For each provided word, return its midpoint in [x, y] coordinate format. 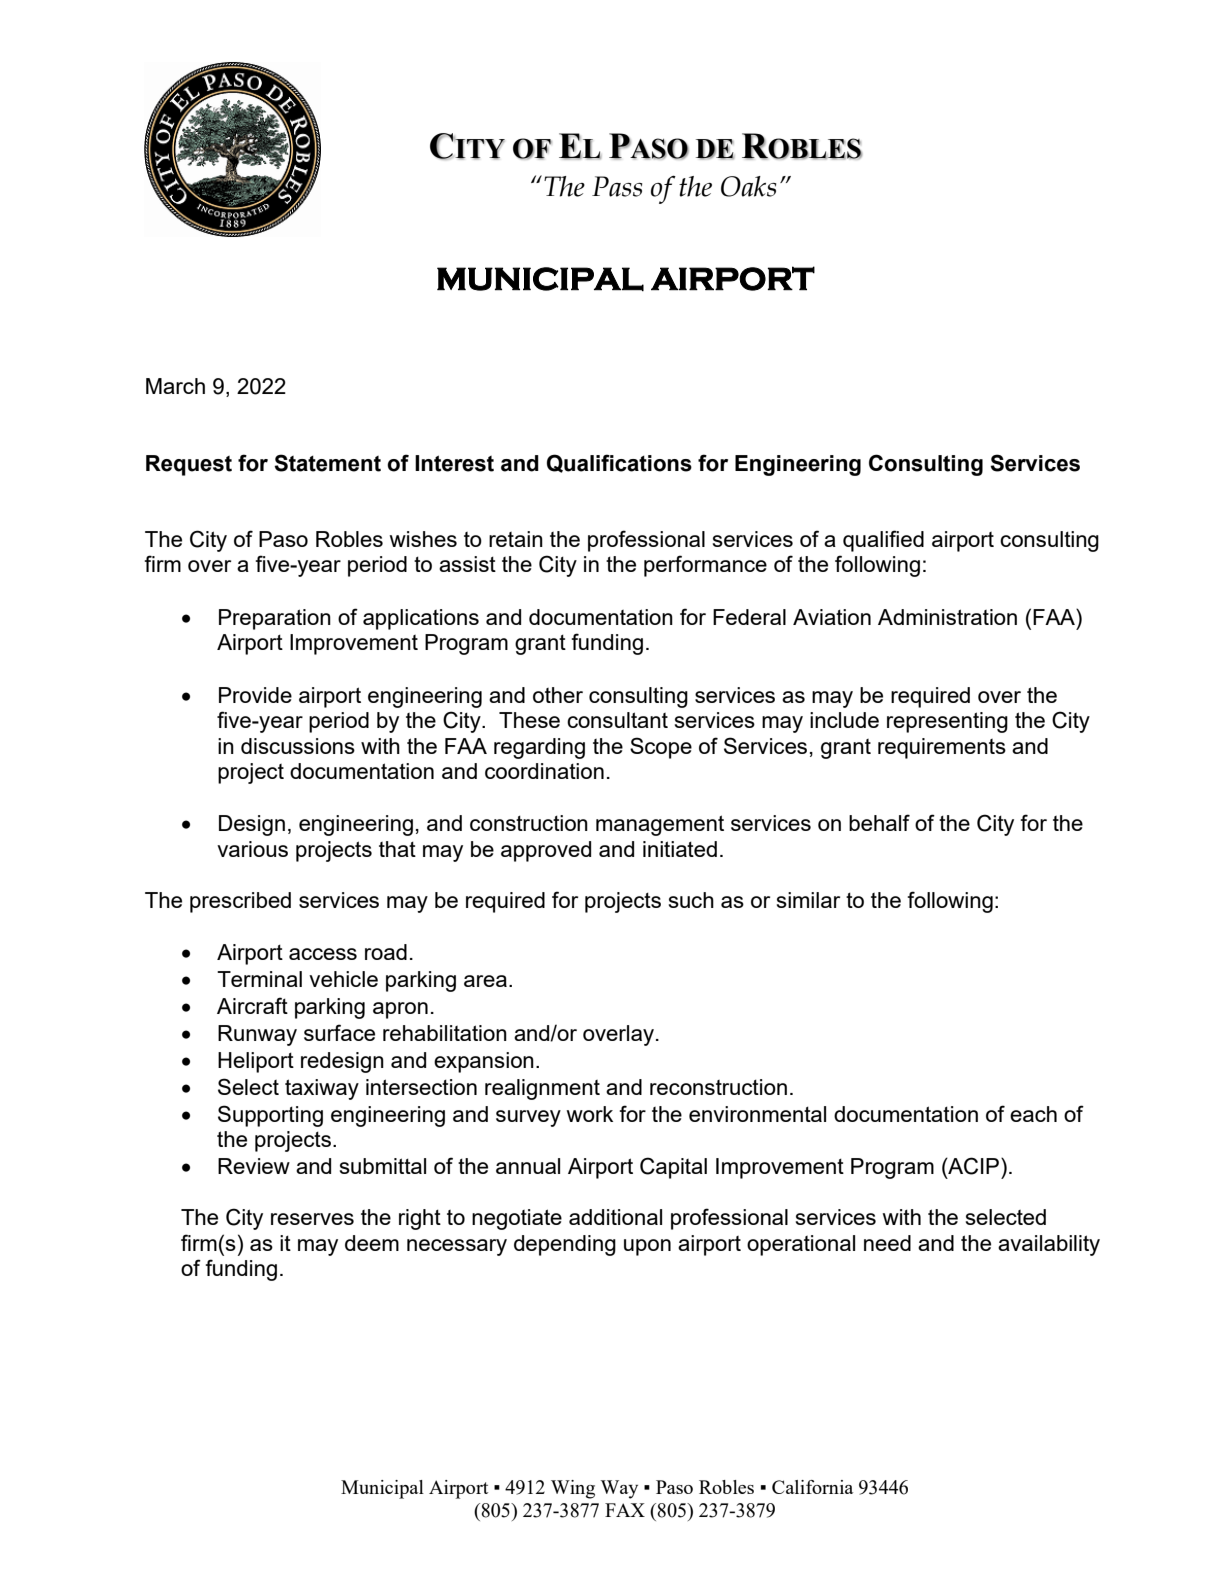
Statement [327, 463]
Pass [617, 186]
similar [808, 900]
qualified [883, 541]
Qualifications [619, 463]
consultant [617, 720]
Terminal [259, 979]
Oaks [748, 186]
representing [947, 722]
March [175, 386]
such [691, 900]
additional [615, 1217]
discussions [298, 746]
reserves [312, 1219]
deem [372, 1243]
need [887, 1243]
